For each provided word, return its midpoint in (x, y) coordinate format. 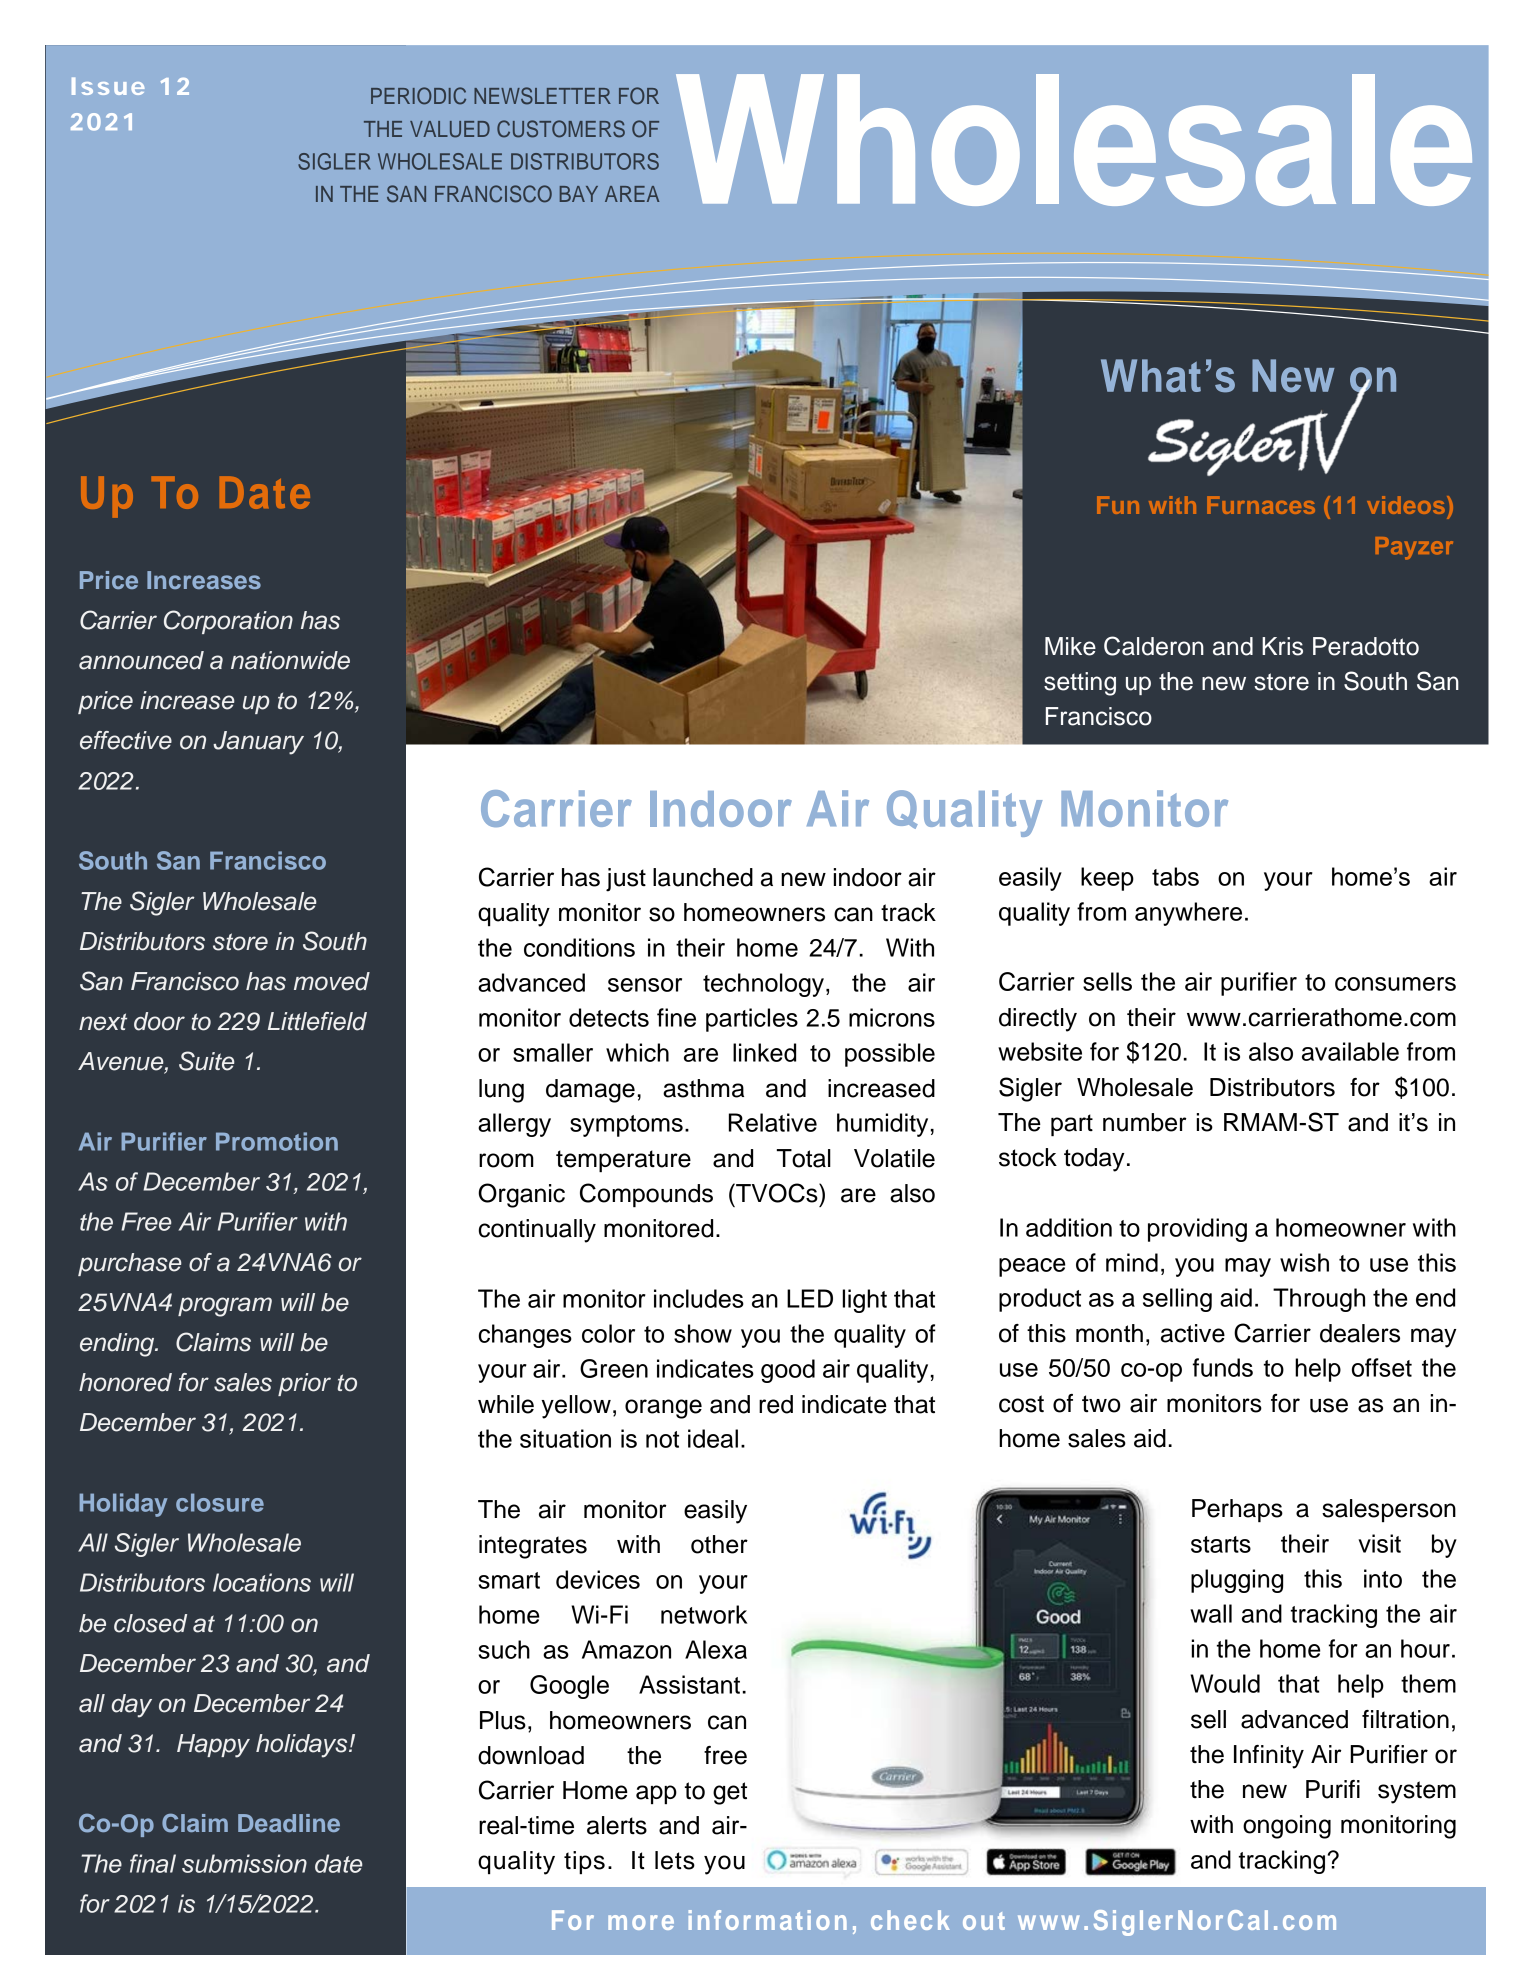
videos (1406, 505)
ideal (713, 1438)
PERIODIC (418, 96)
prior (304, 1384)
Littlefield (317, 1021)
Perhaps (1237, 1510)
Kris (1282, 646)
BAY (579, 194)
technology (763, 985)
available (1350, 1051)
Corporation (228, 622)
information (768, 1920)
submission (244, 1863)
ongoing (1287, 1827)
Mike (1070, 646)
